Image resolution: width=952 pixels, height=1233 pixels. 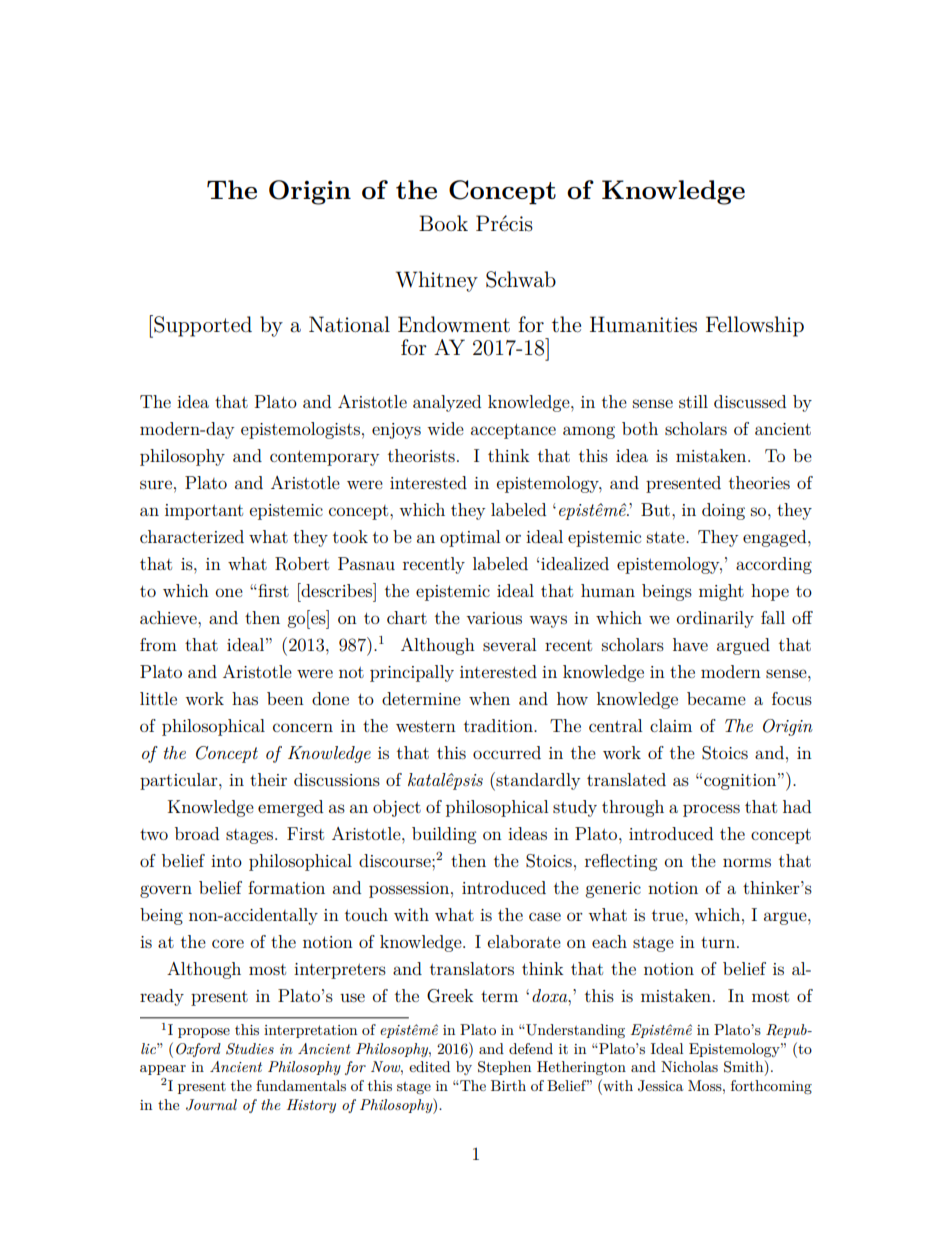 What do you see at coordinates (755, 326) in the document?
I see `Fellowship` at bounding box center [755, 326].
